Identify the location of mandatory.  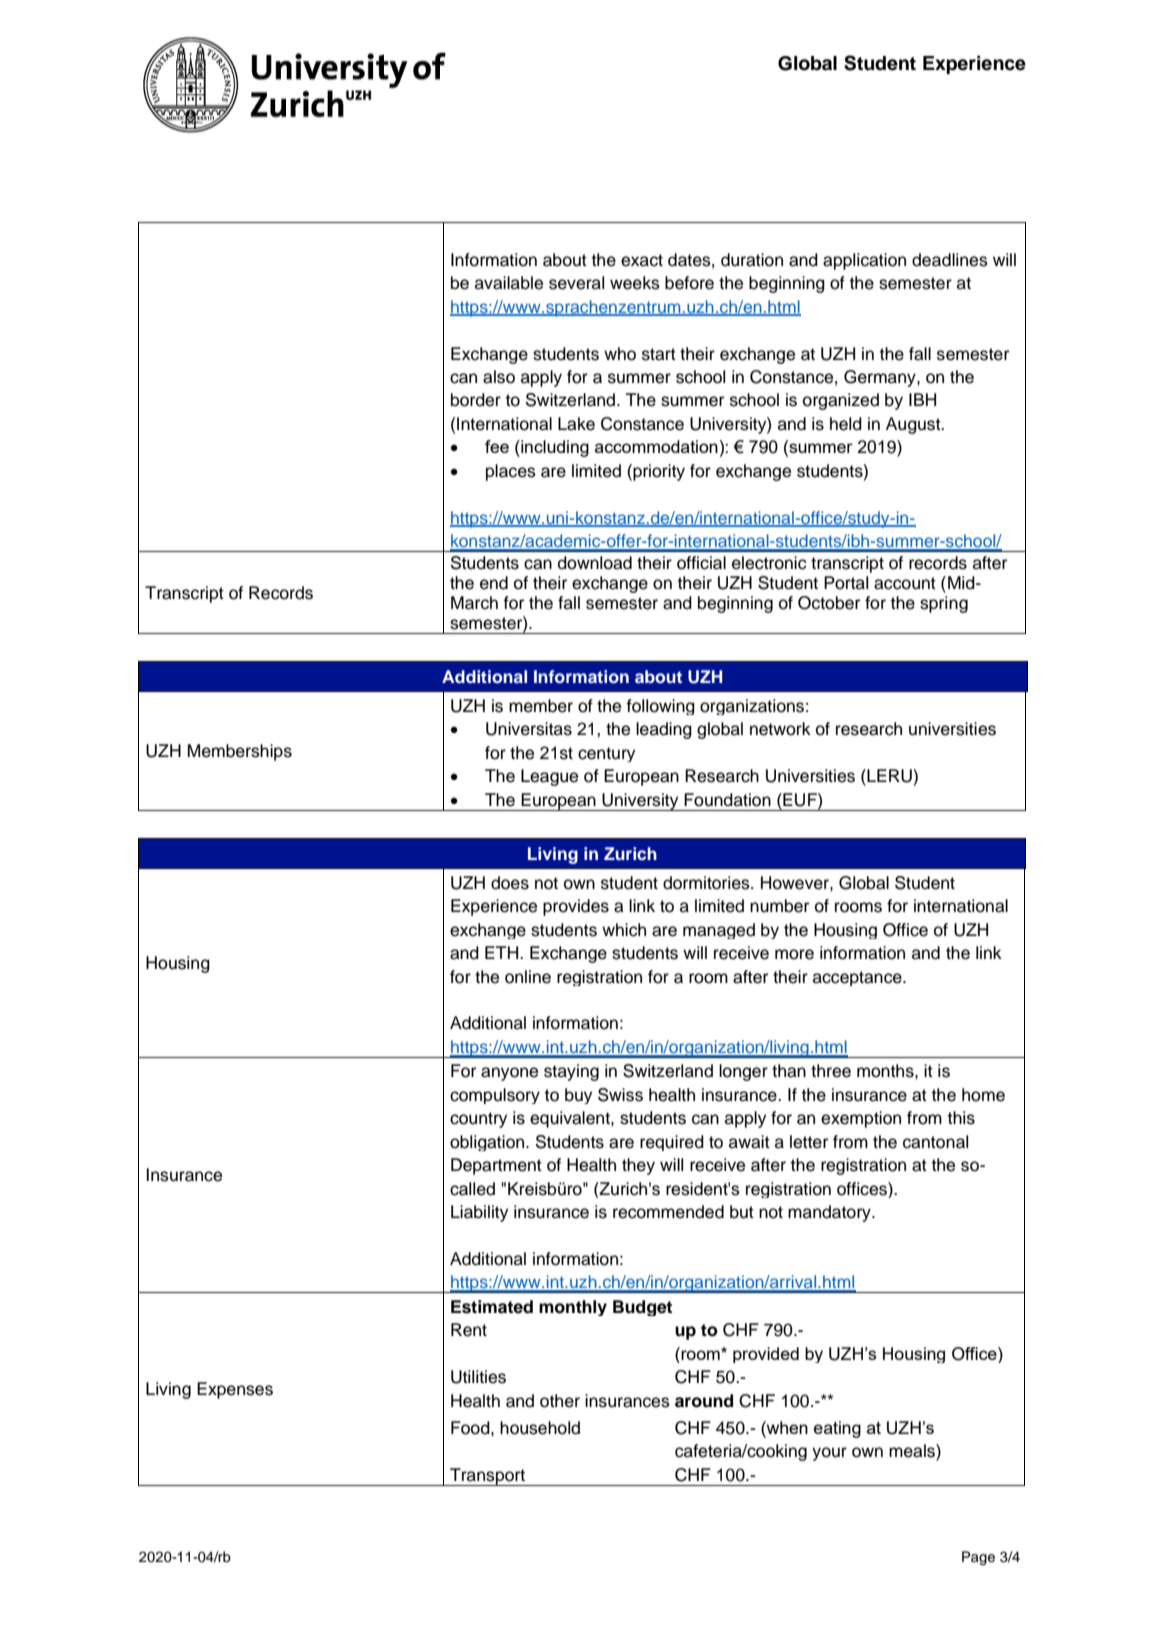
(830, 1213).
